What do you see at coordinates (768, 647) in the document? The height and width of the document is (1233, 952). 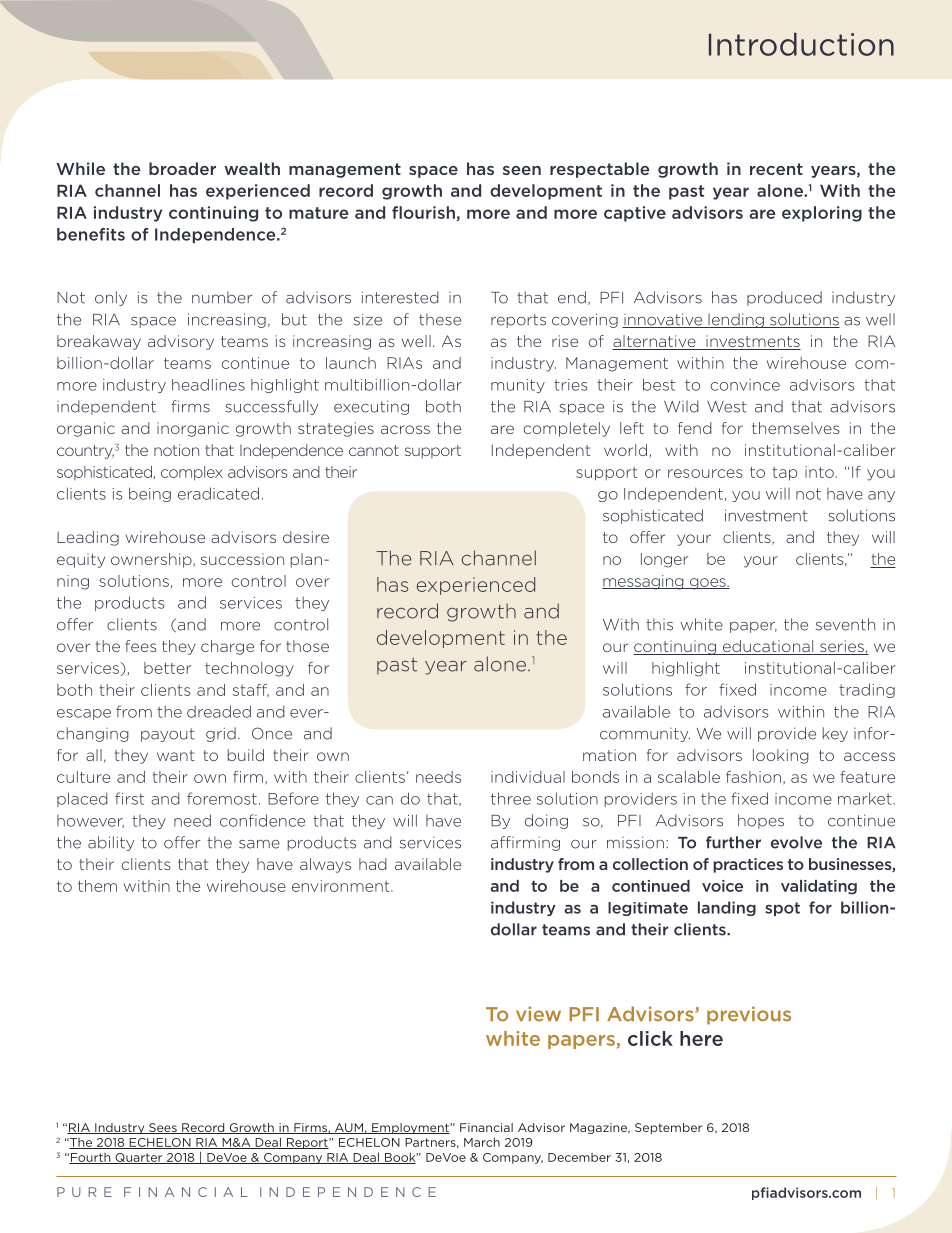 I see `educational` at bounding box center [768, 647].
